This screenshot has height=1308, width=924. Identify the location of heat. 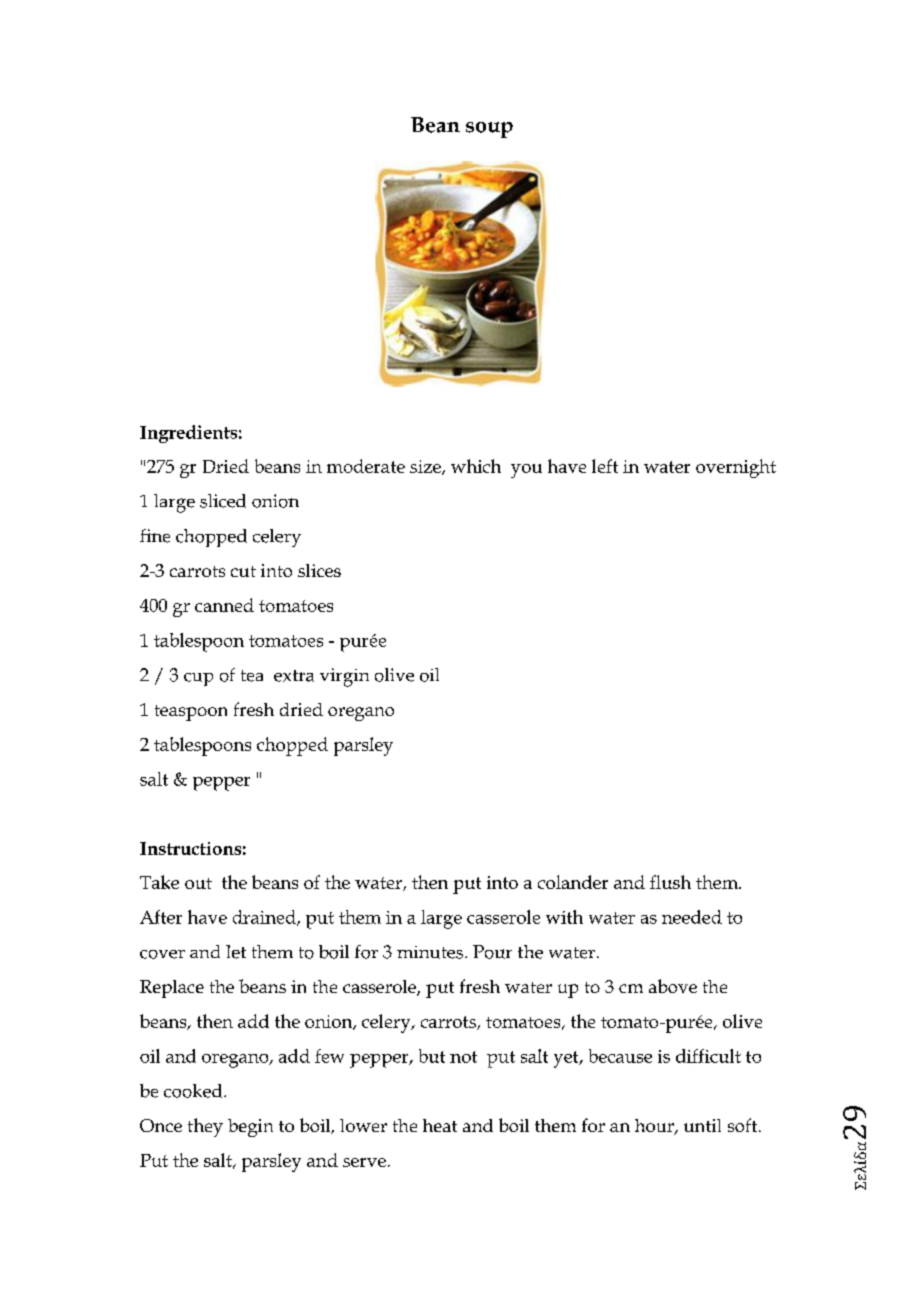
(440, 1125).
